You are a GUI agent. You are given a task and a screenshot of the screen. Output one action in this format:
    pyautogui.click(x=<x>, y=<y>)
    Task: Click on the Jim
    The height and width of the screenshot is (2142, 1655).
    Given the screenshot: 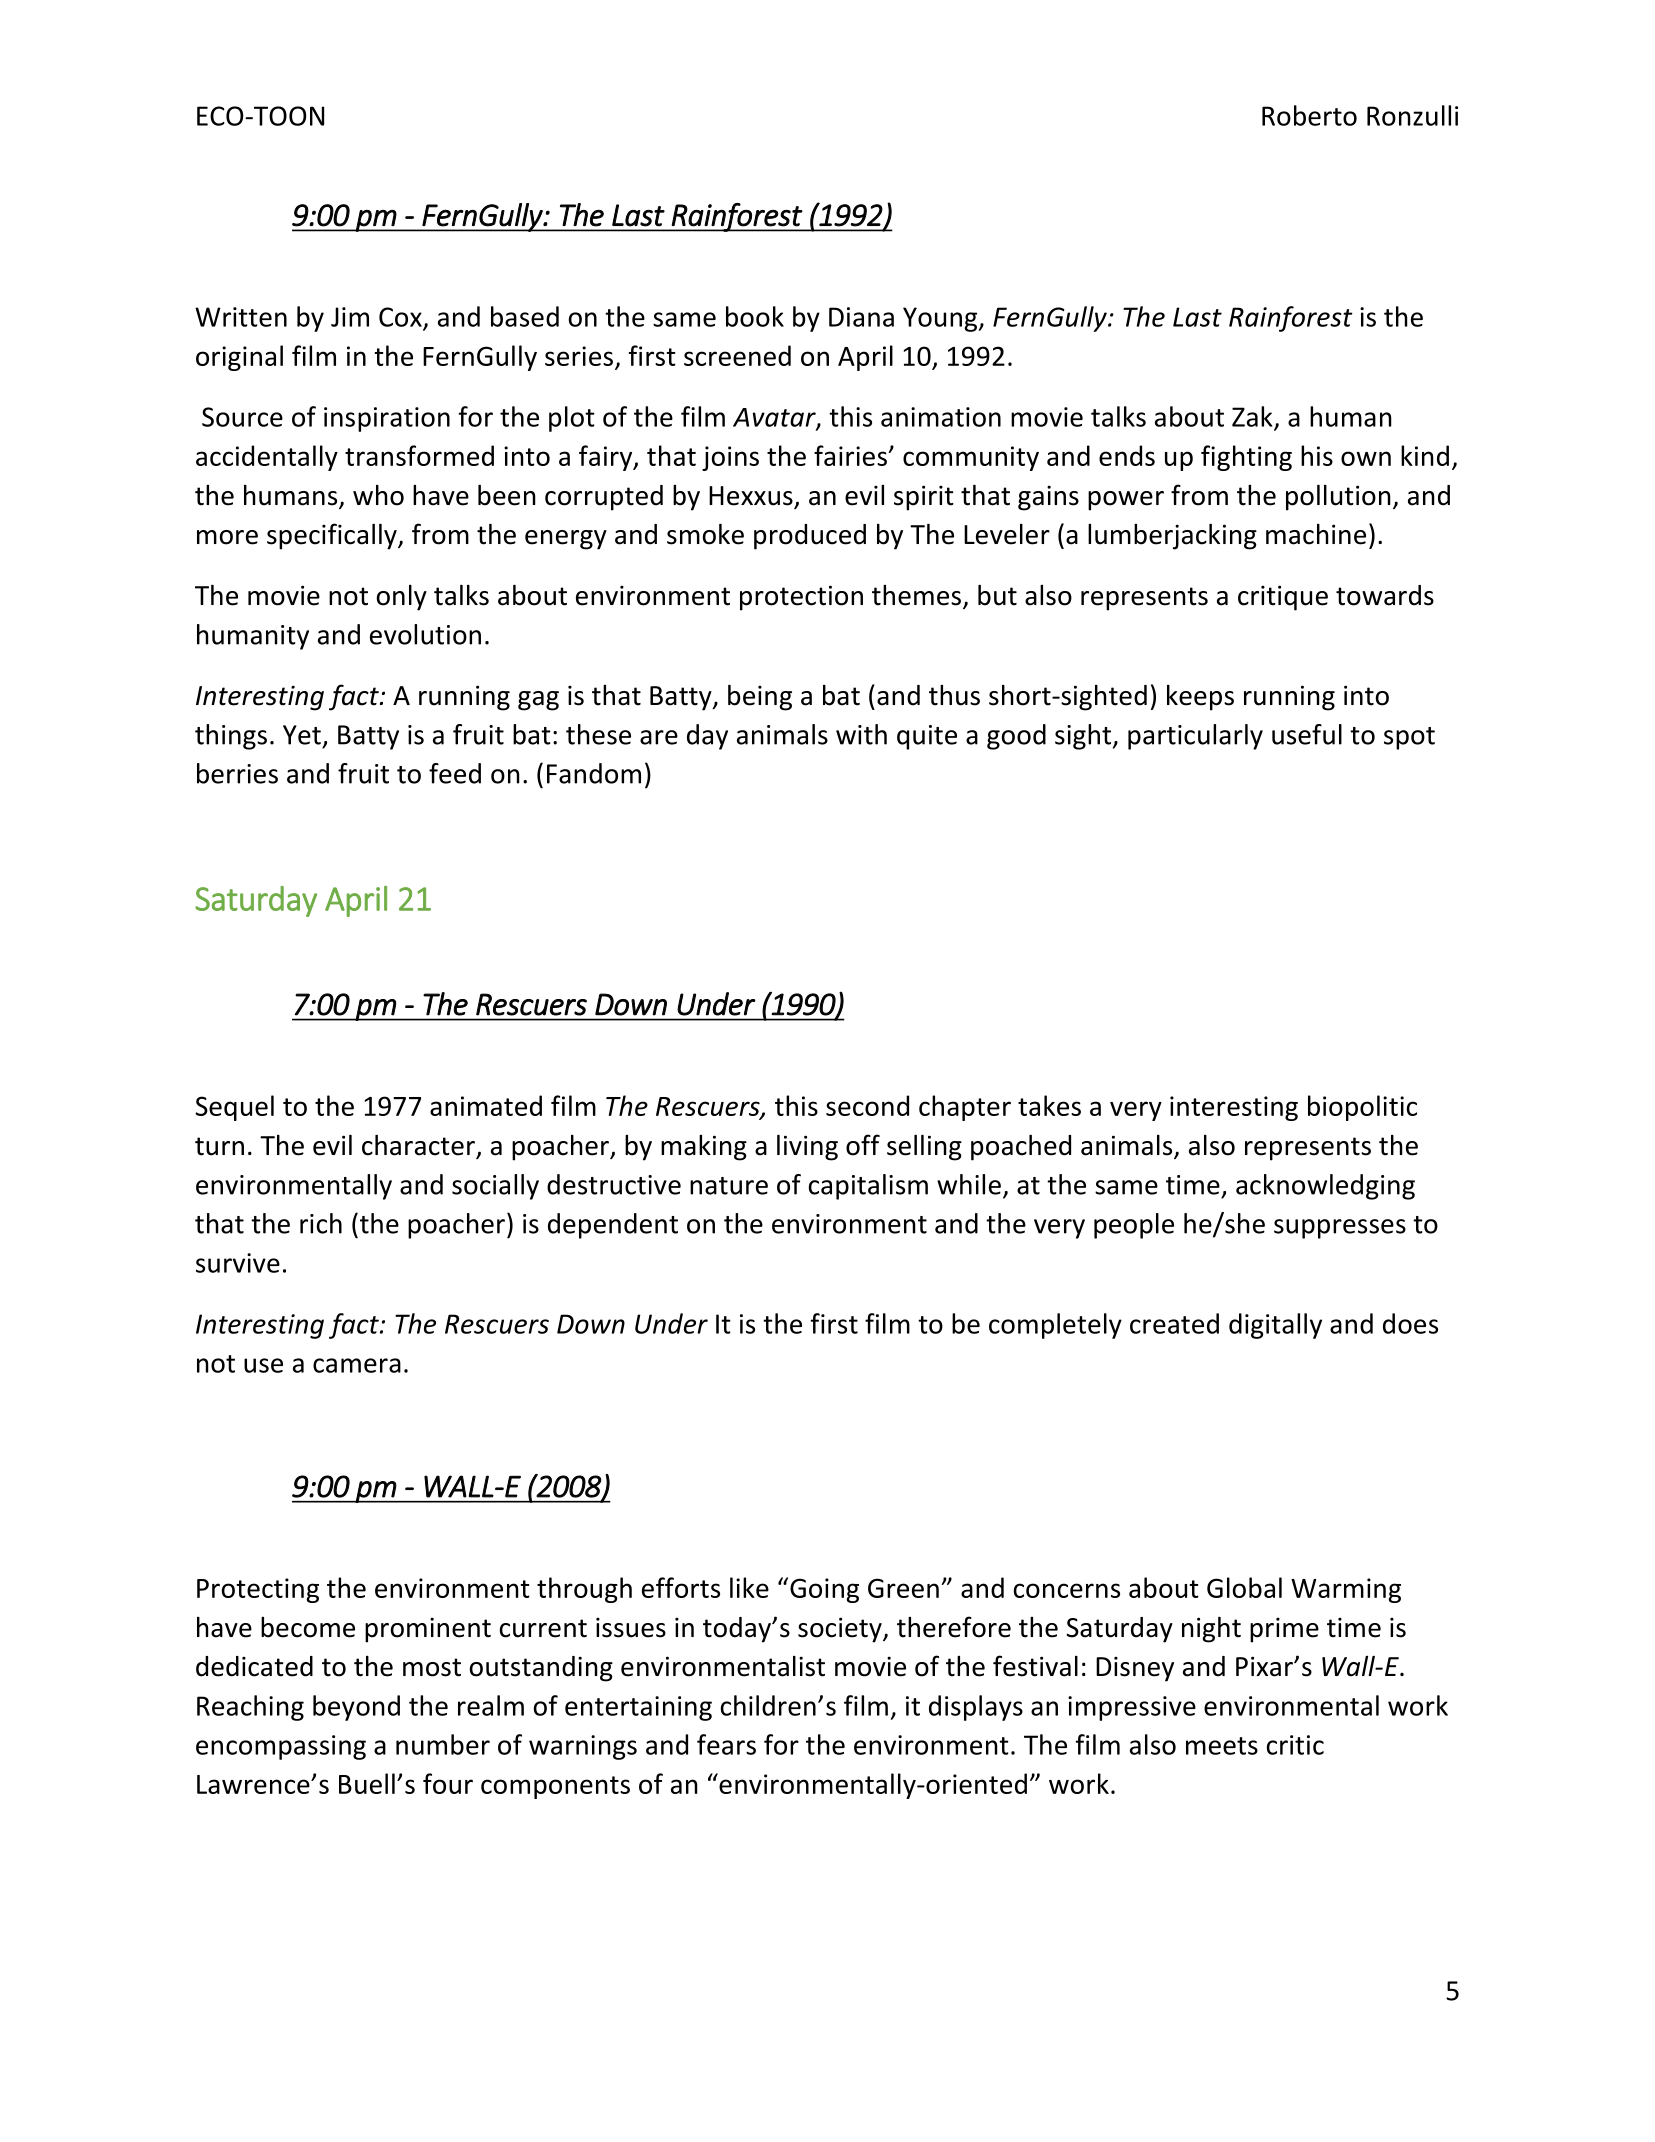 What is the action you would take?
    pyautogui.click(x=350, y=317)
